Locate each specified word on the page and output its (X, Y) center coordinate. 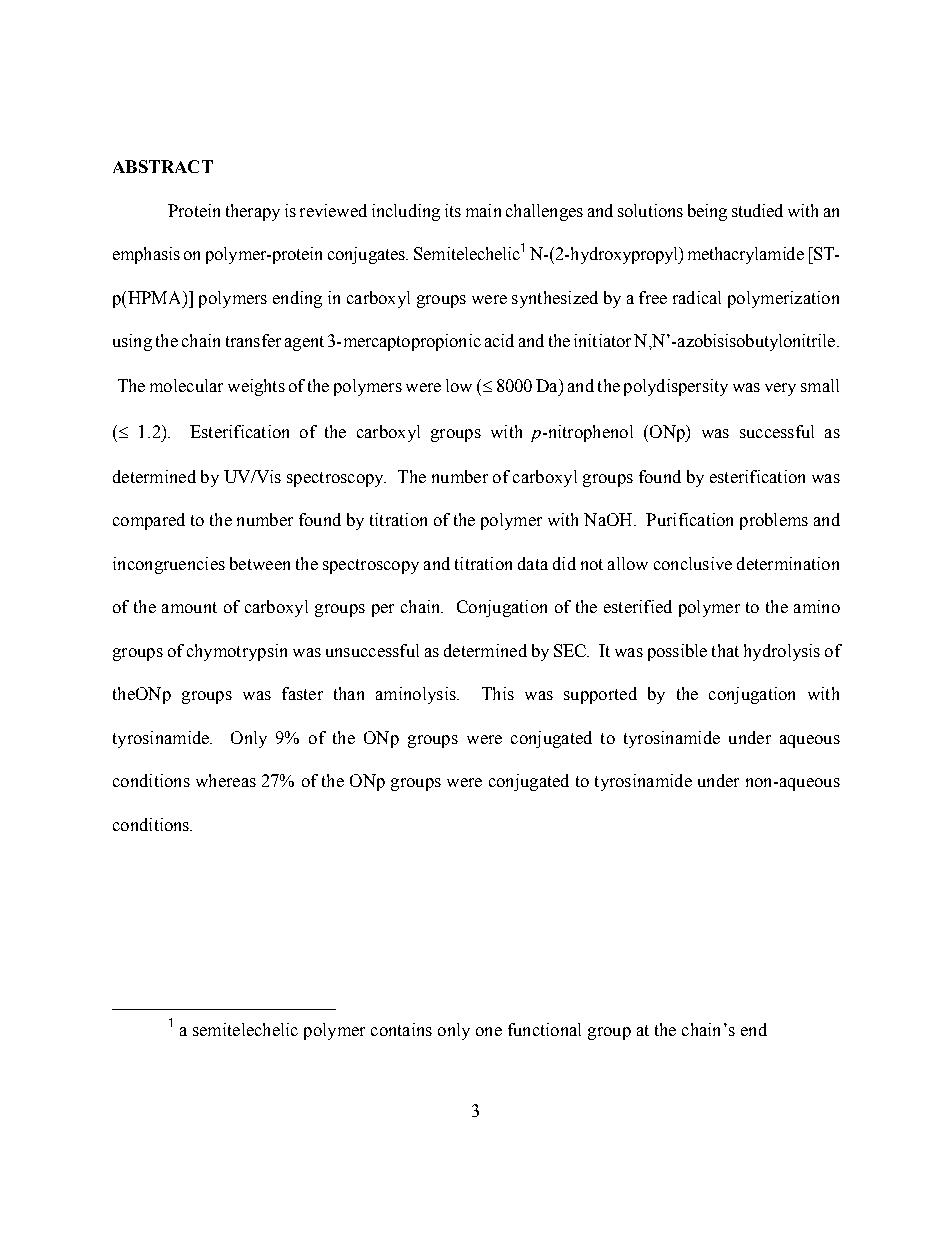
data (533, 563)
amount (189, 607)
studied (757, 210)
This (498, 693)
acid (499, 340)
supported (600, 695)
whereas (226, 780)
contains (401, 1029)
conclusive (693, 563)
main (483, 210)
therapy (253, 212)
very (780, 389)
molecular (186, 385)
